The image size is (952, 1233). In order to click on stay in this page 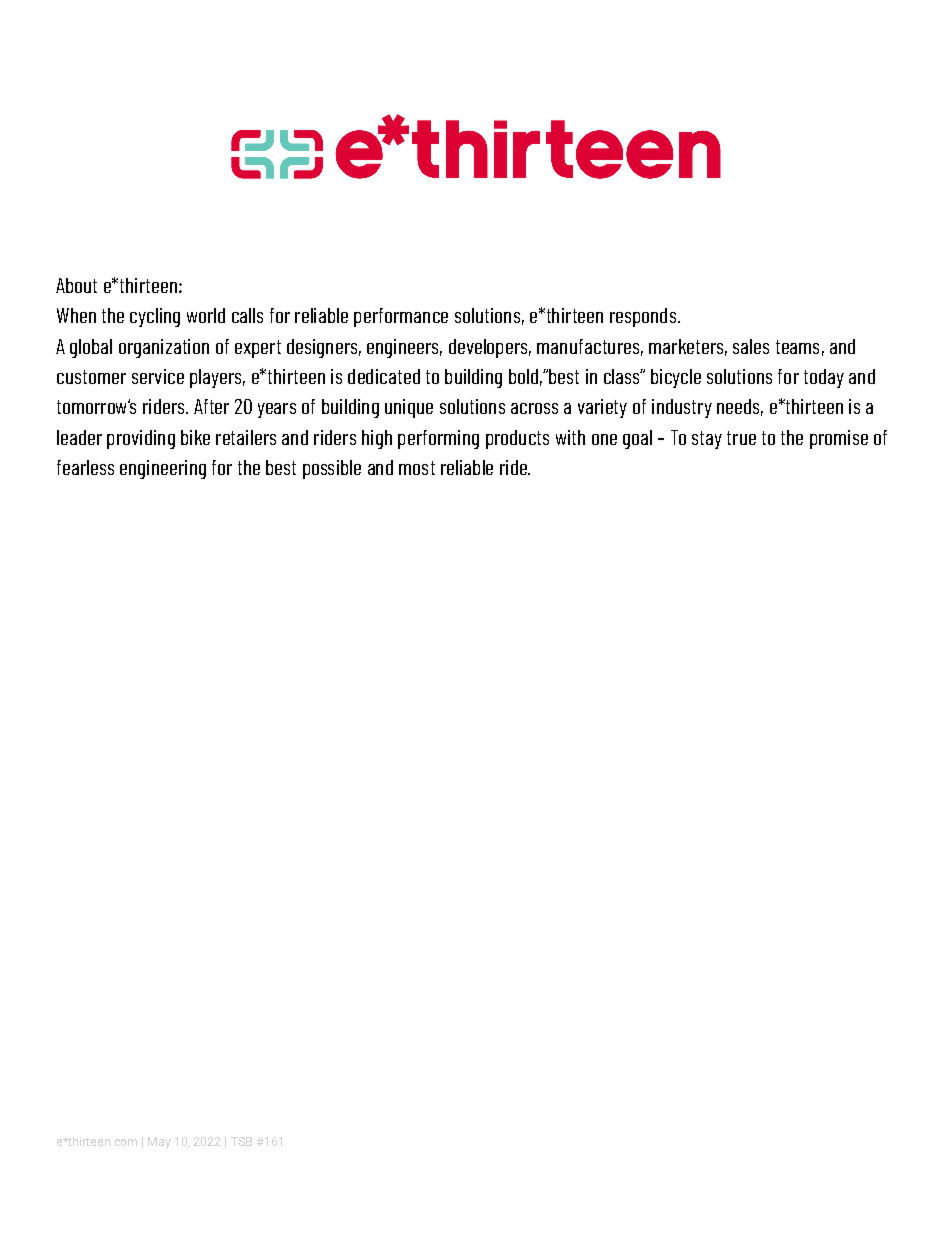, I will do `click(707, 440)`.
